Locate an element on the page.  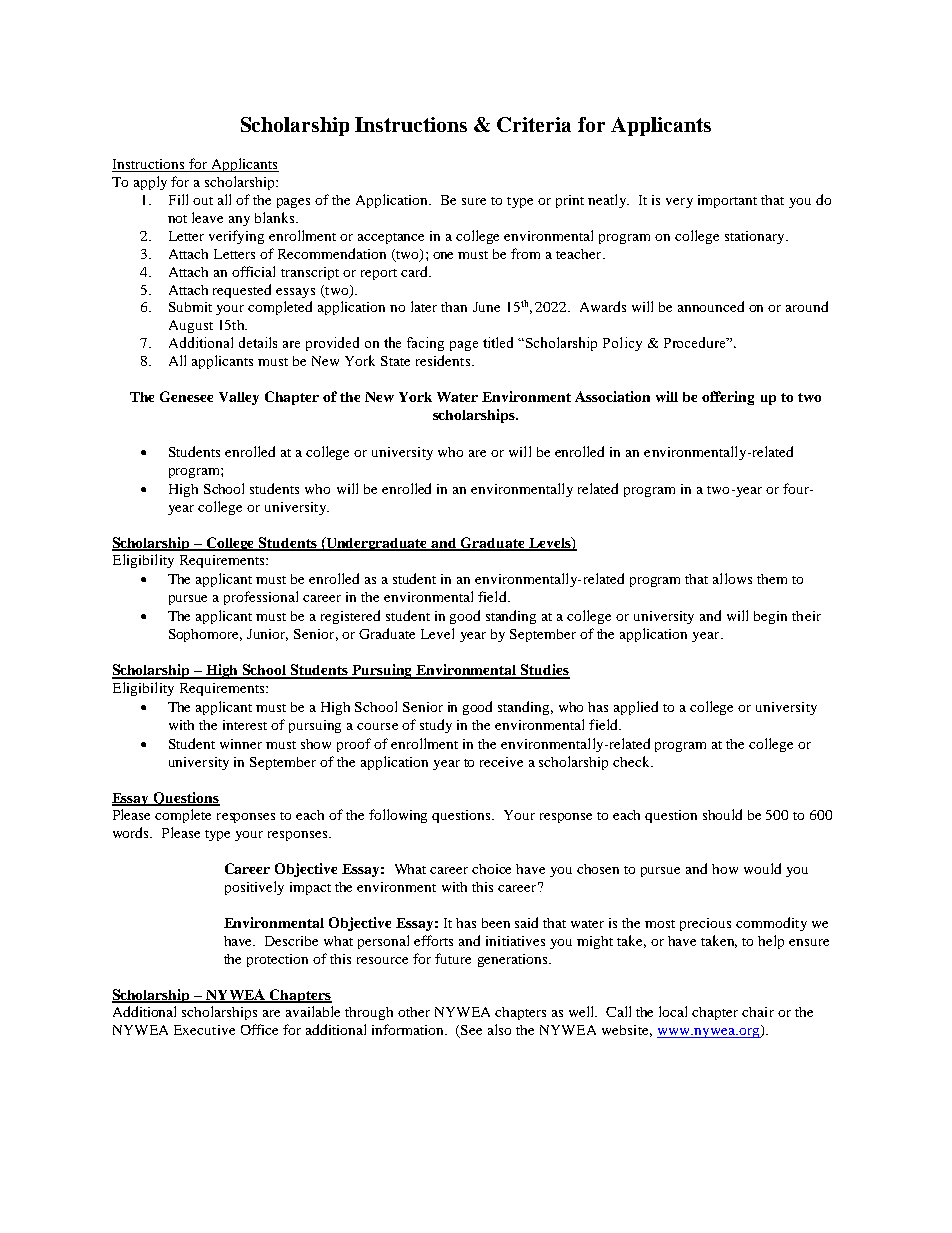
also is located at coordinates (499, 1029).
